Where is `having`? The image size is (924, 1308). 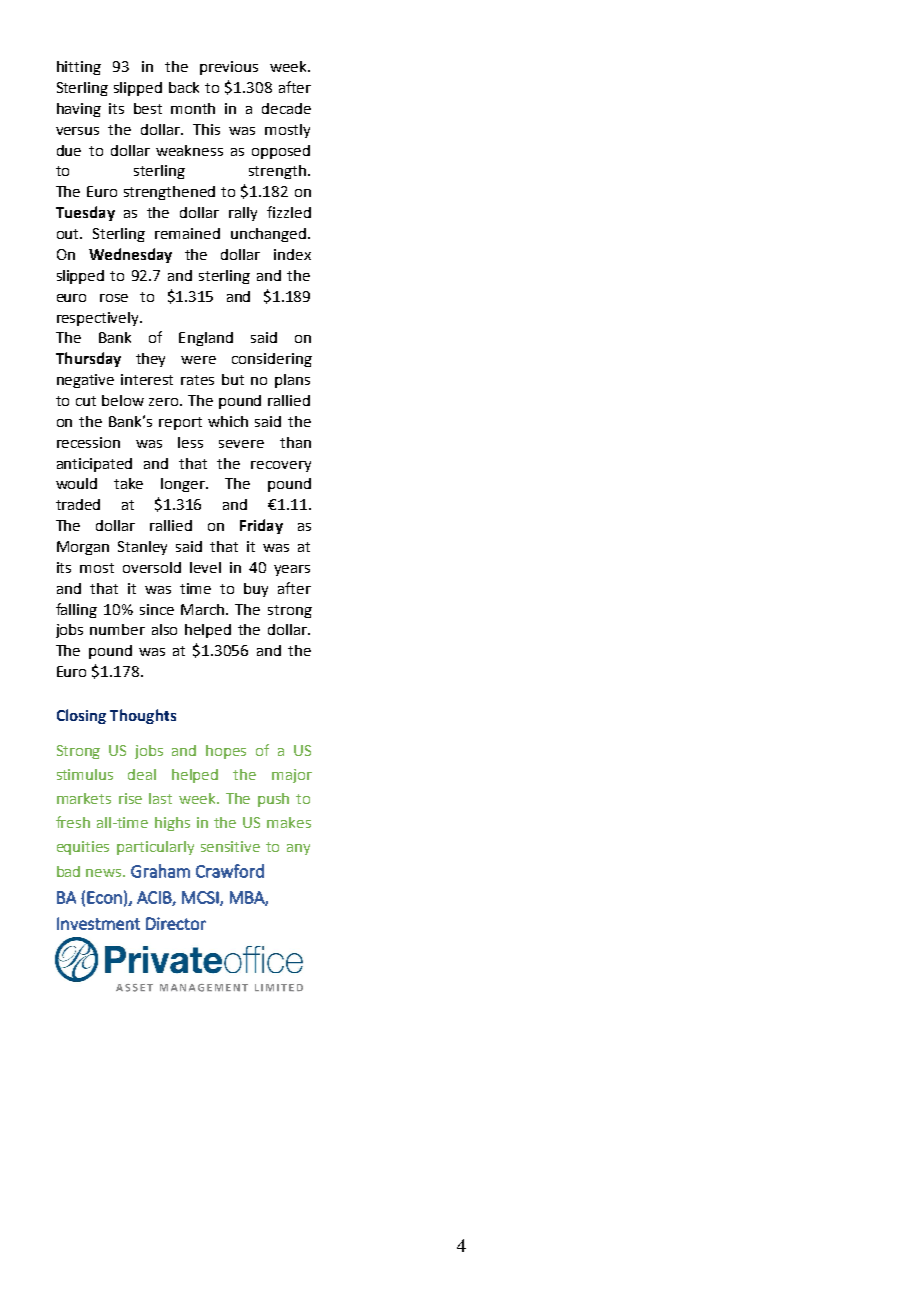
having is located at coordinates (79, 110).
